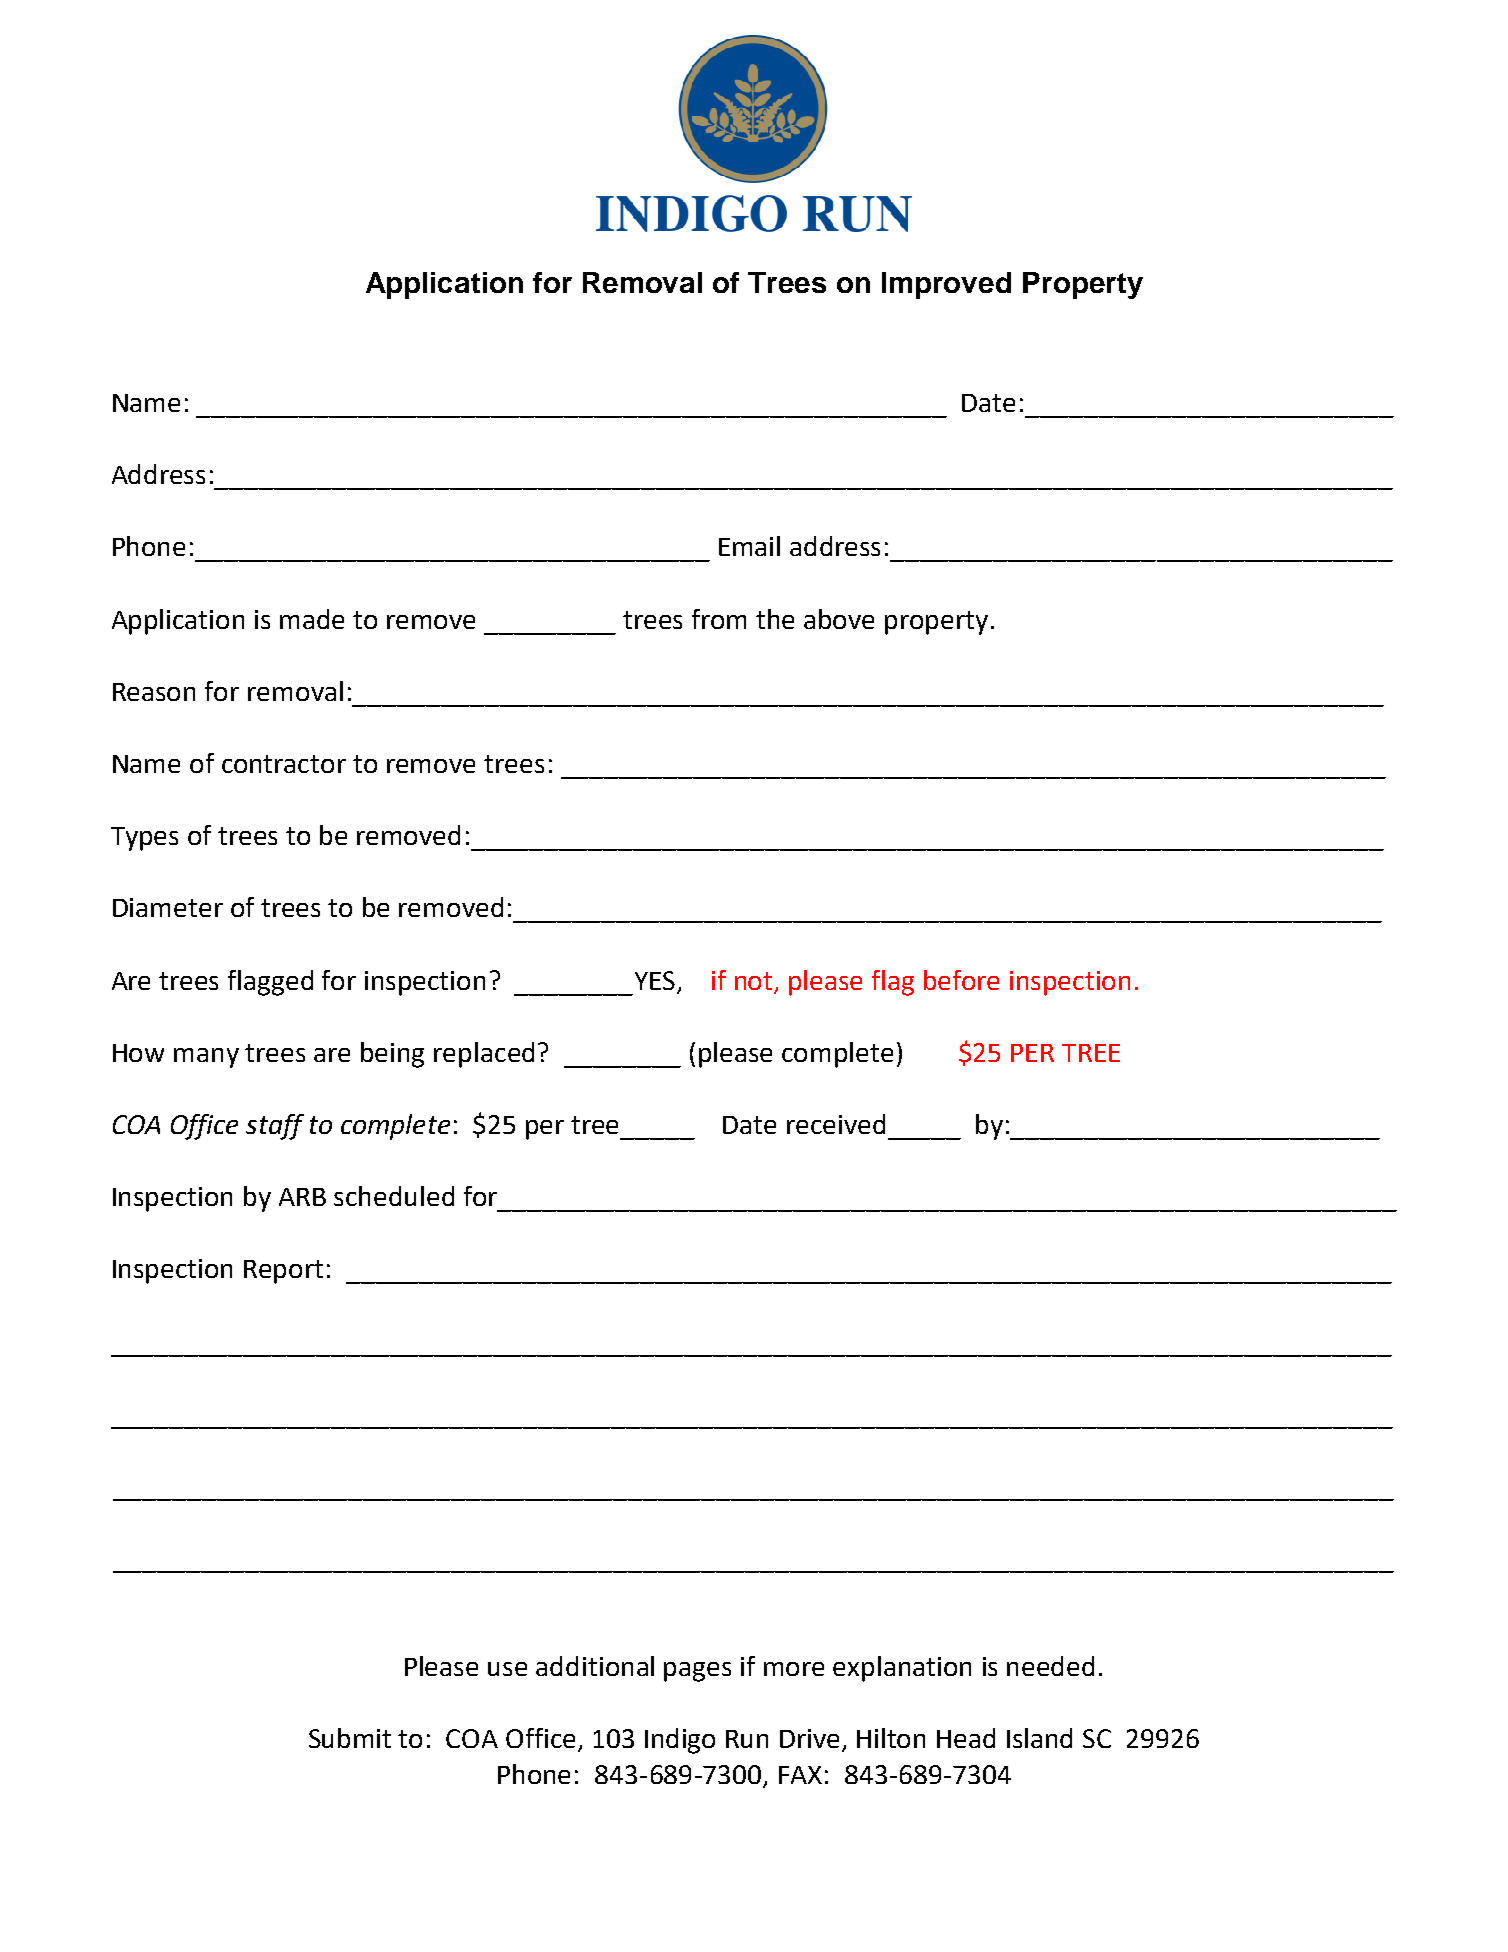  I want to click on explanation, so click(902, 1669).
